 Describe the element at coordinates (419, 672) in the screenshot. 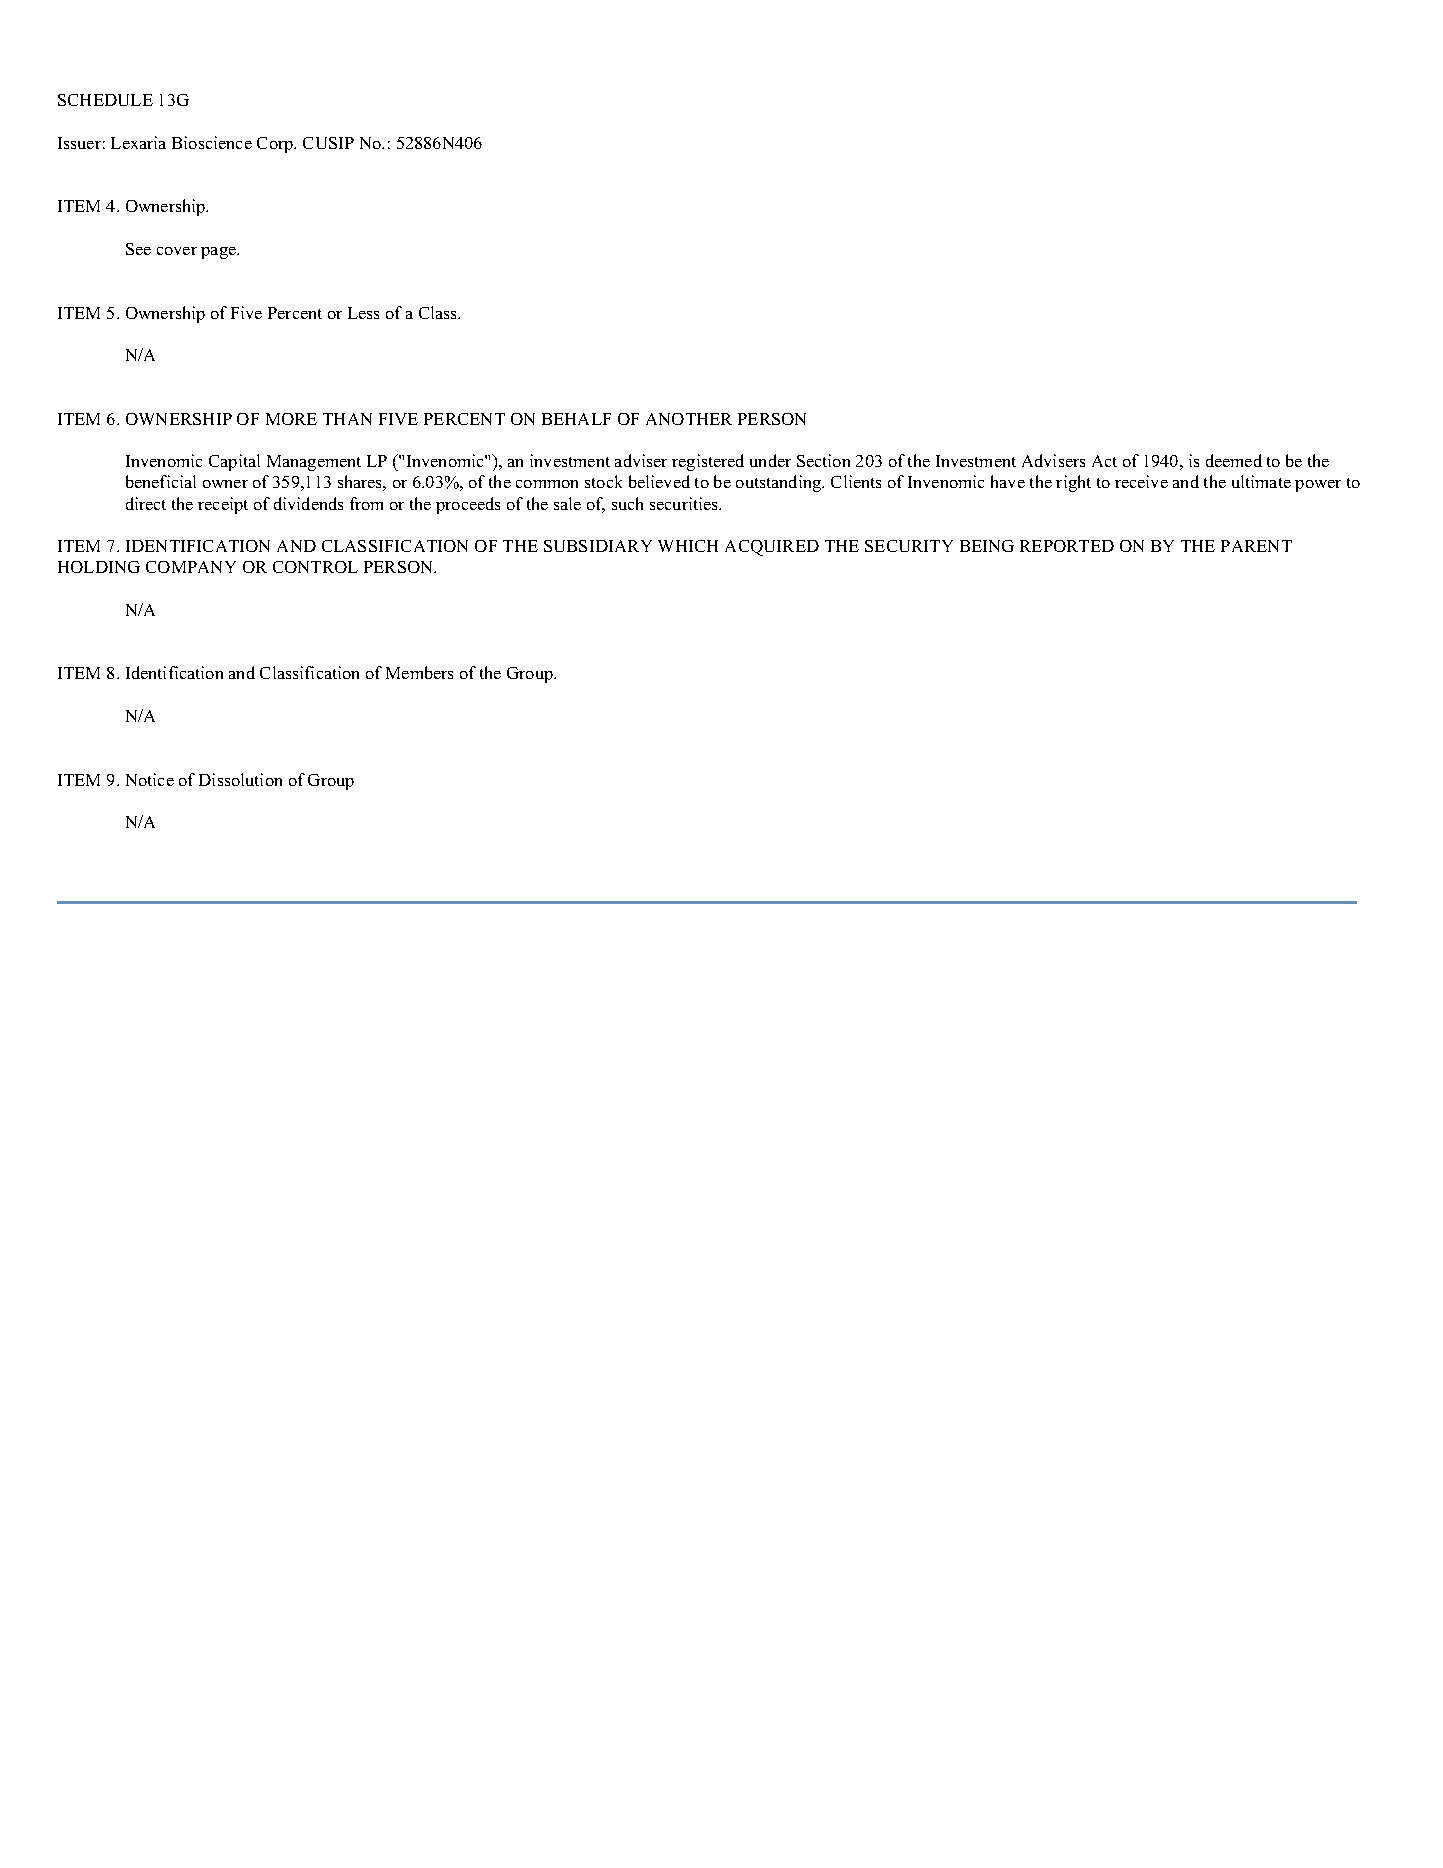

I see `Members` at that location.
